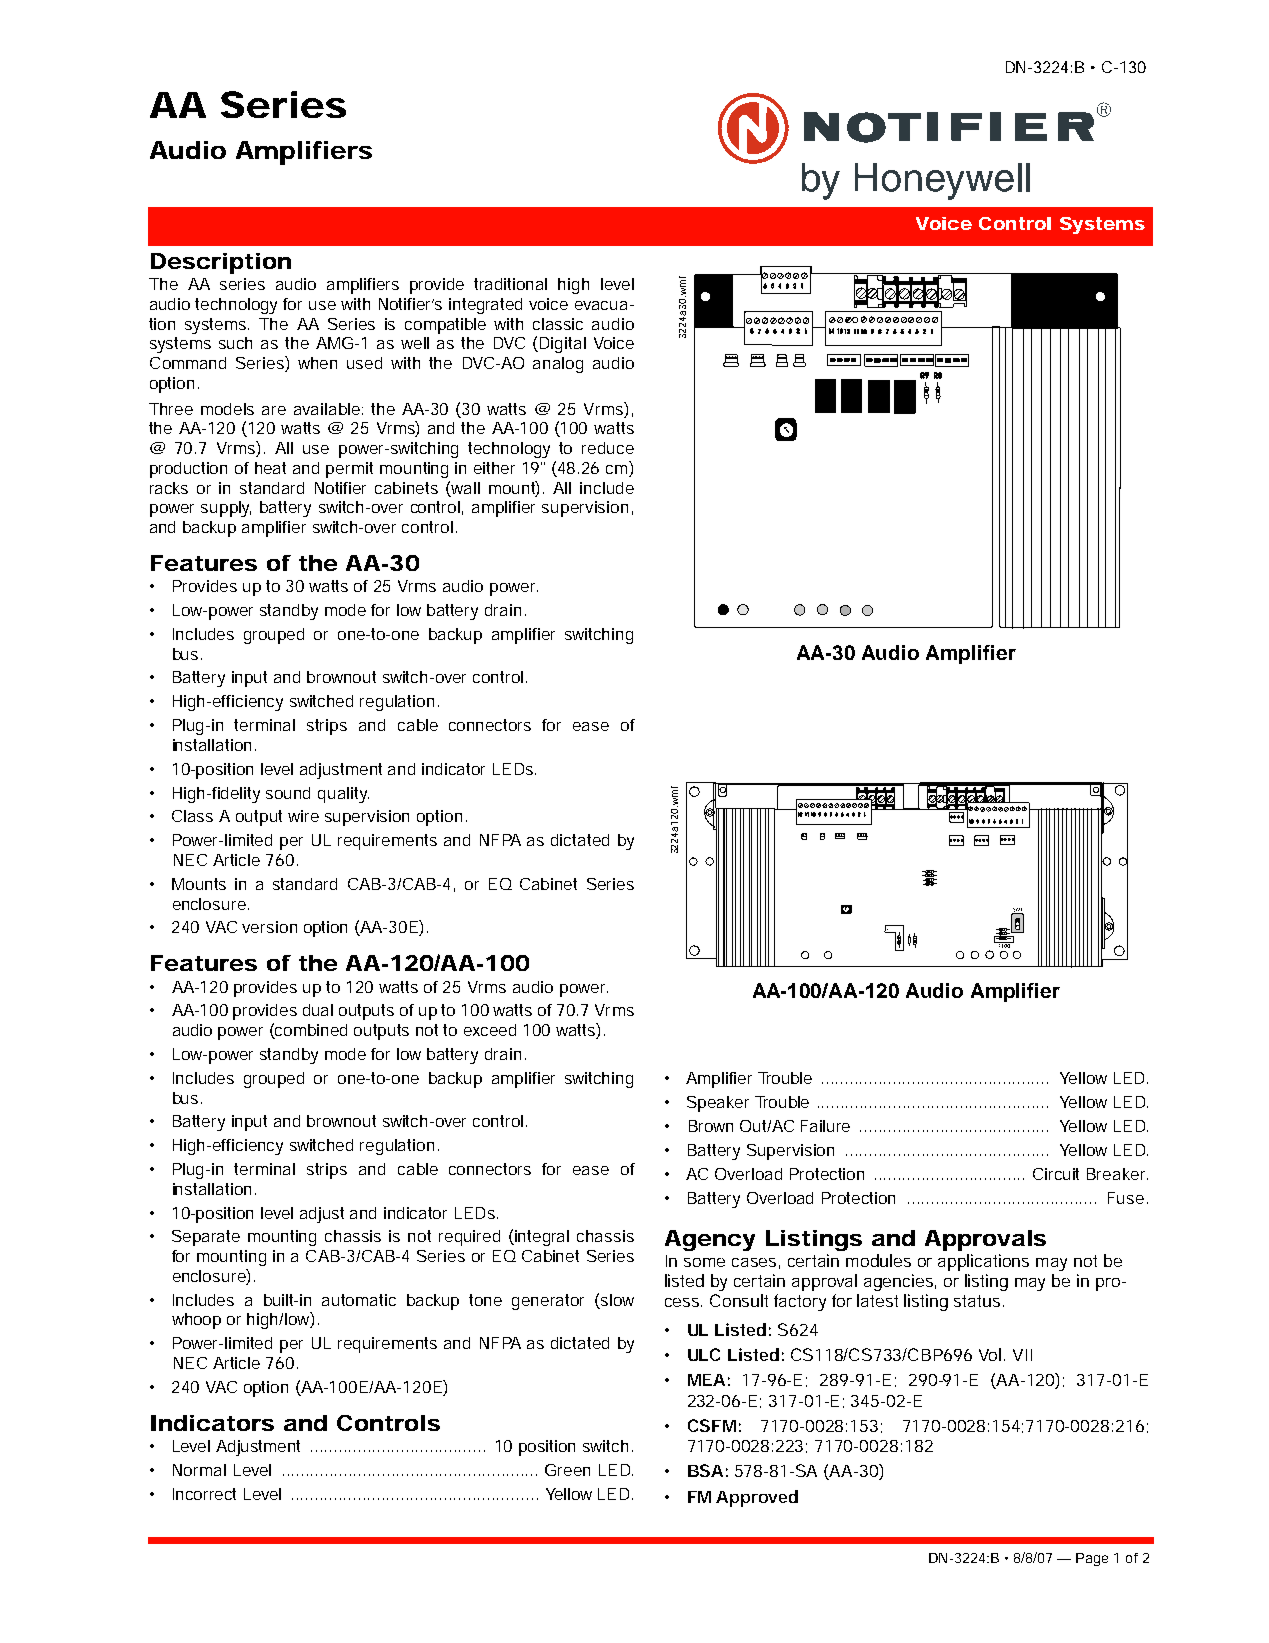 The image size is (1269, 1643). I want to click on Digital, so click(563, 345).
